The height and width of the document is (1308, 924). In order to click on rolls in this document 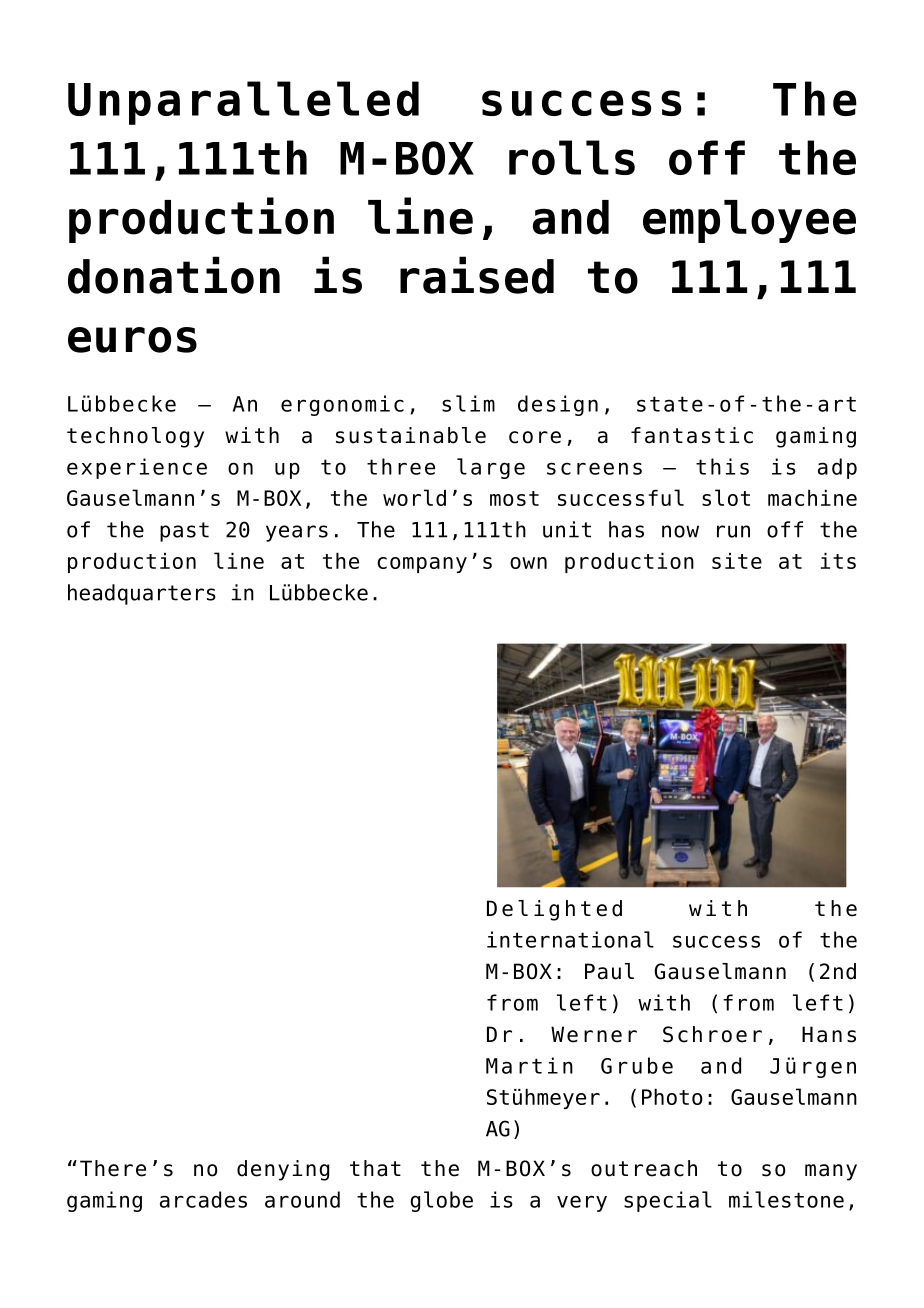, I will do `click(572, 157)`.
